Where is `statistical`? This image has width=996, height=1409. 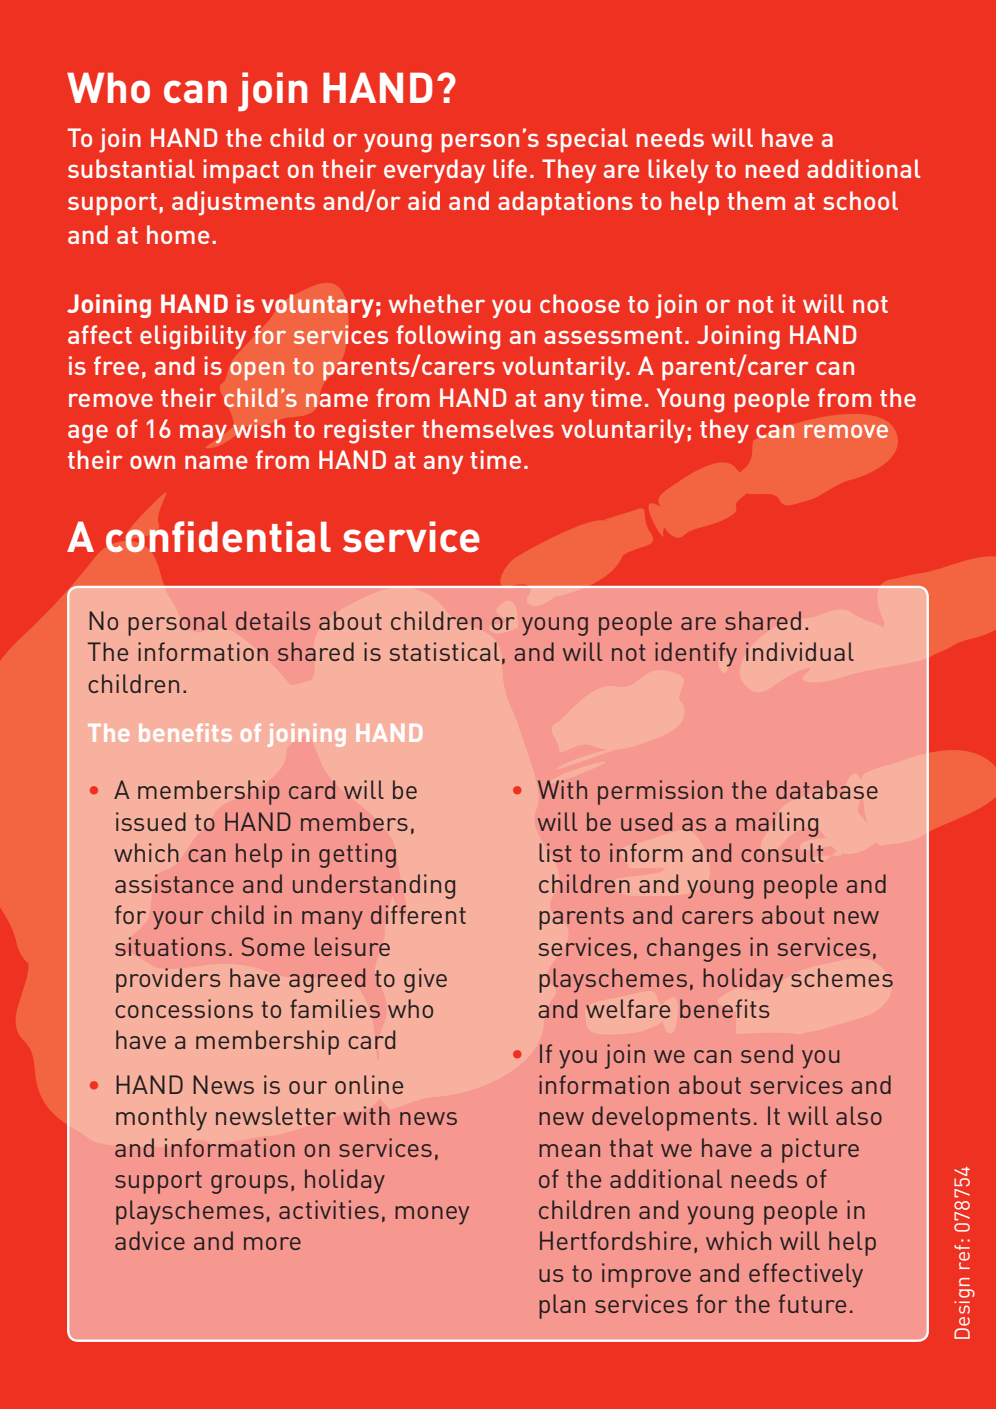 statistical is located at coordinates (444, 651).
